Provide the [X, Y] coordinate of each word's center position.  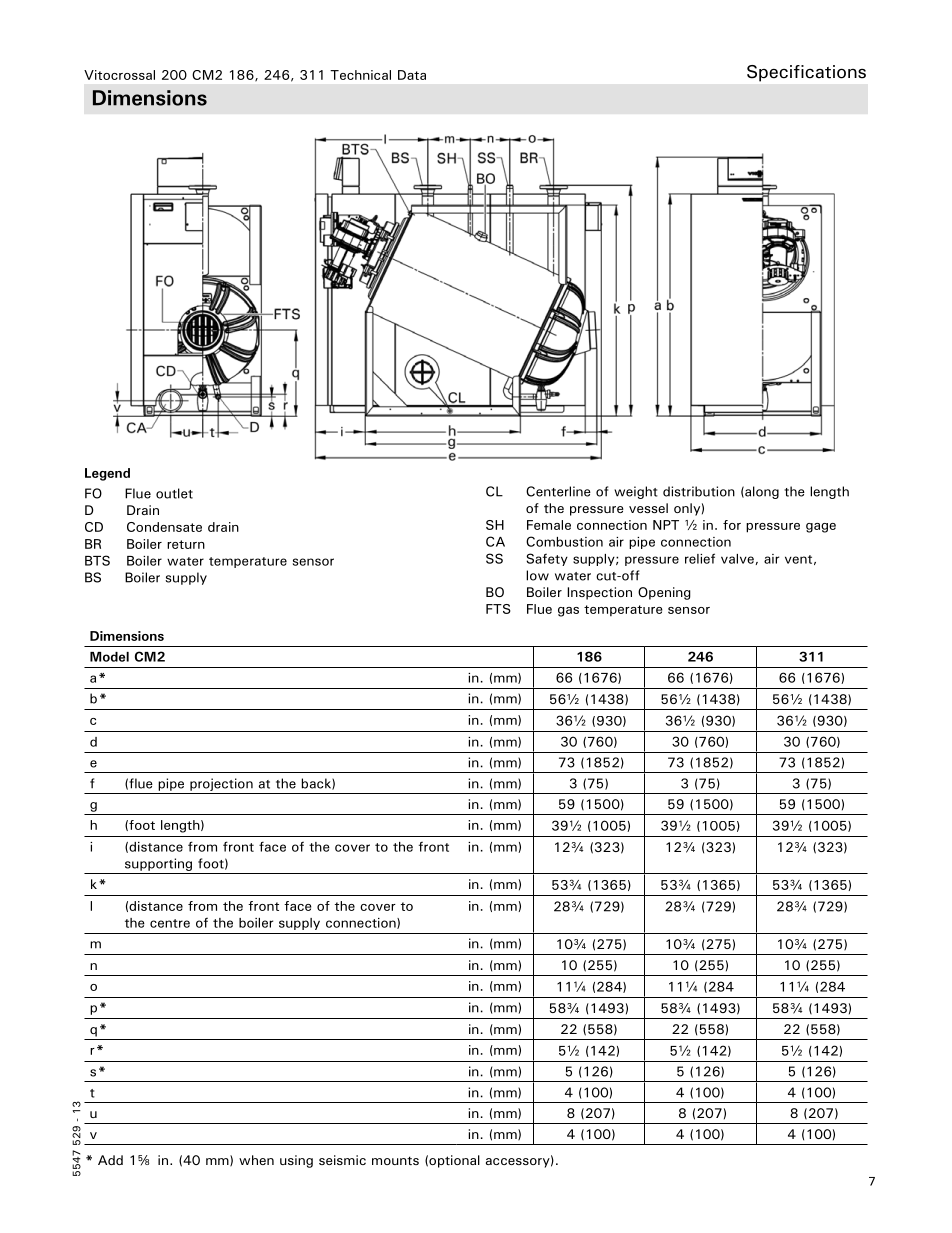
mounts [395, 1160]
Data [412, 75]
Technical [360, 75]
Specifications [806, 73]
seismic [342, 1160]
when [256, 1160]
